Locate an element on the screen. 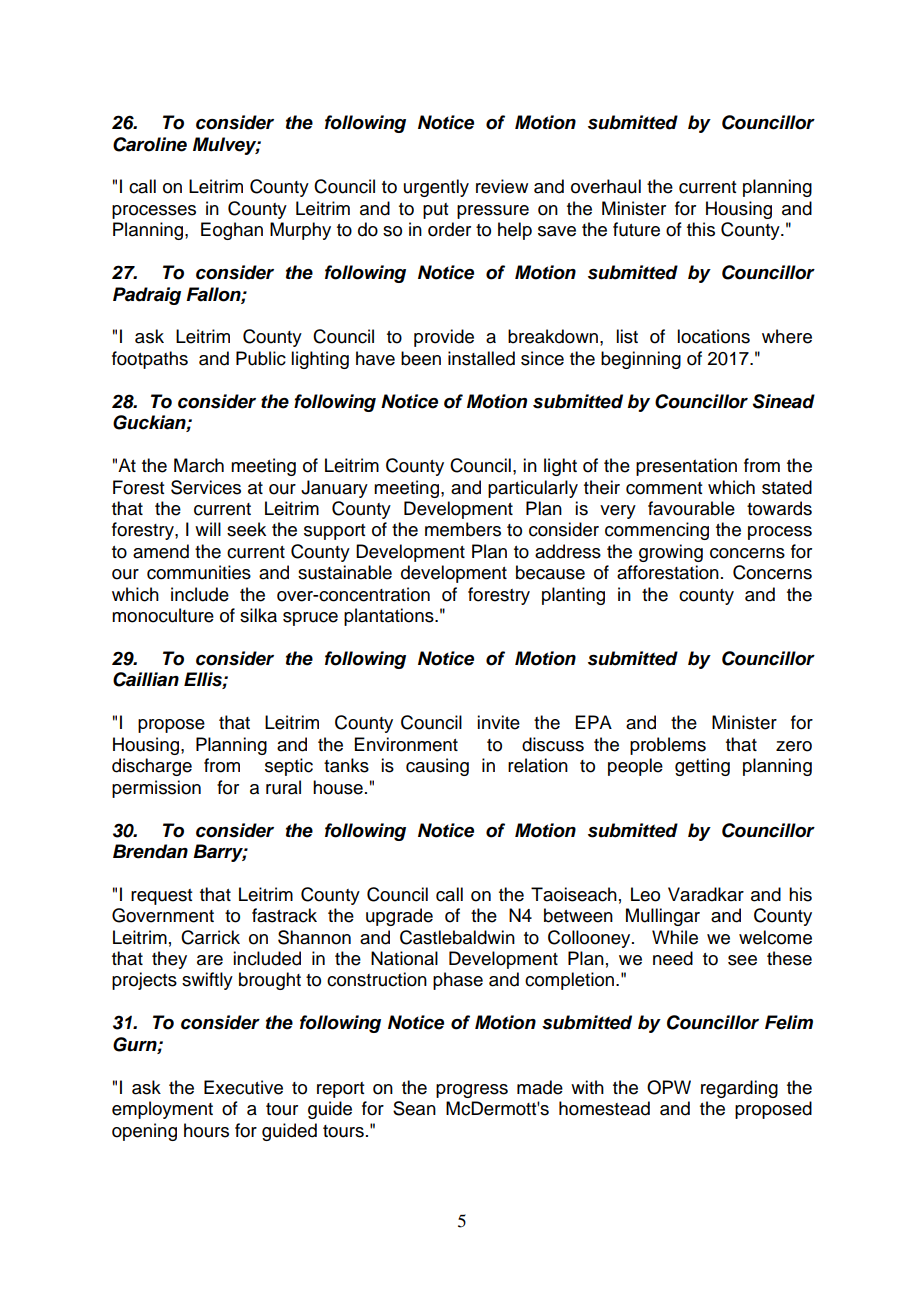 Image resolution: width=924 pixels, height=1308 pixels. this is located at coordinates (701, 229).
